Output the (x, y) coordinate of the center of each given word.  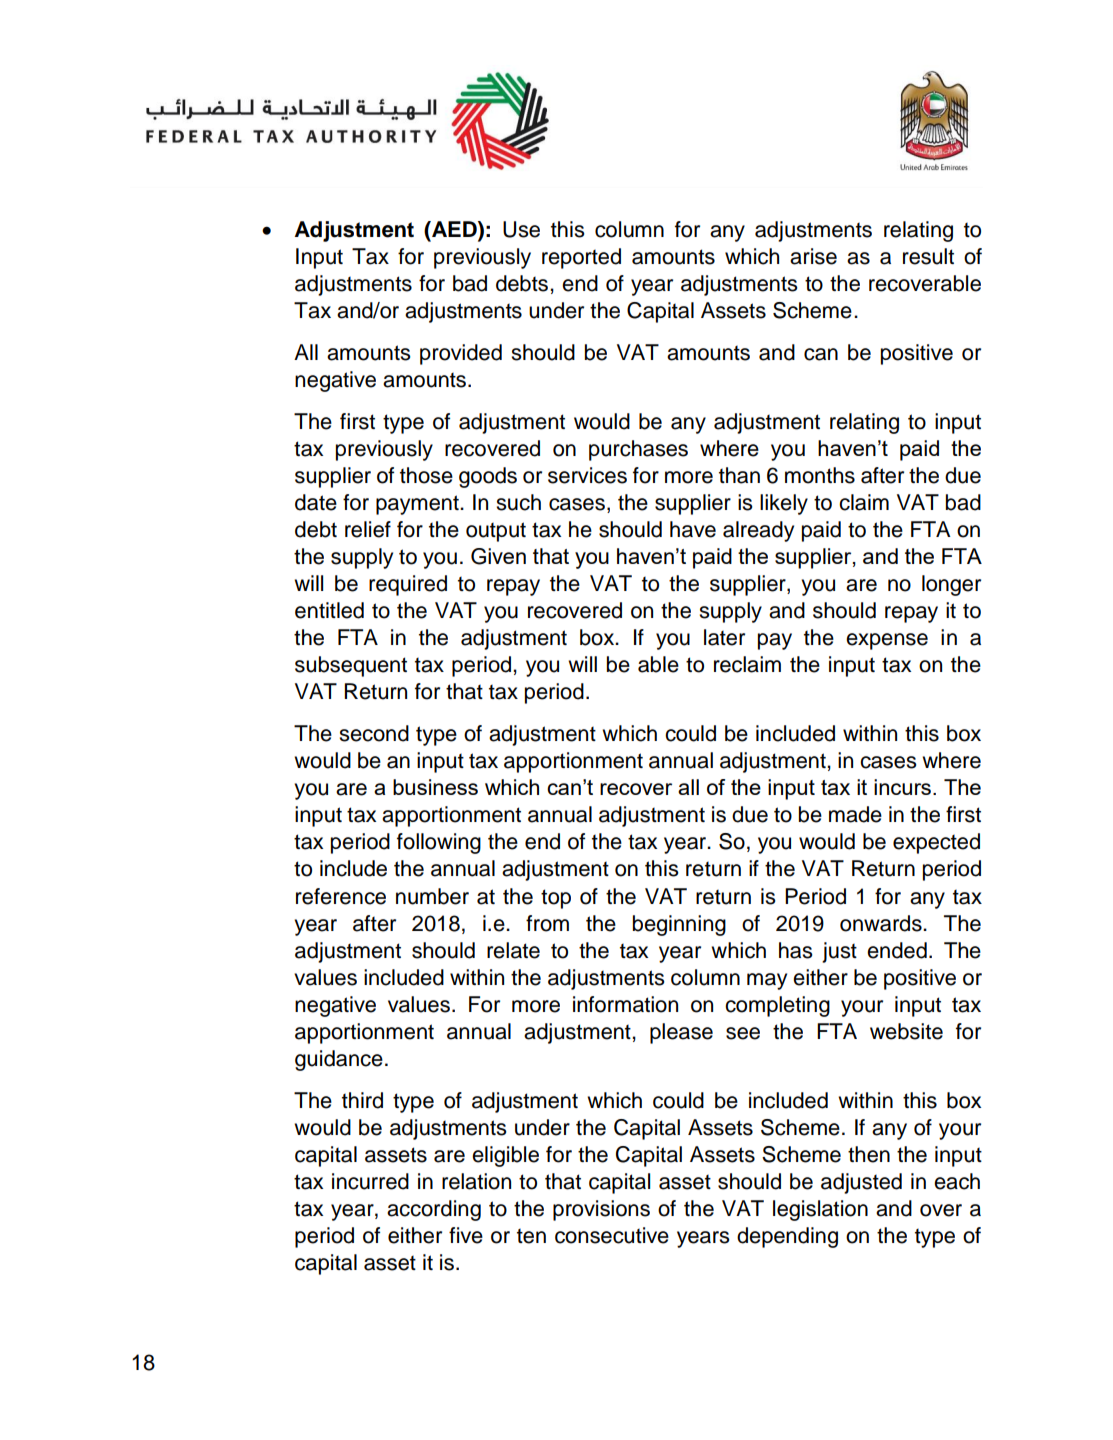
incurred (370, 1181)
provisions (601, 1210)
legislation (820, 1210)
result (928, 256)
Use (521, 229)
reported (581, 258)
